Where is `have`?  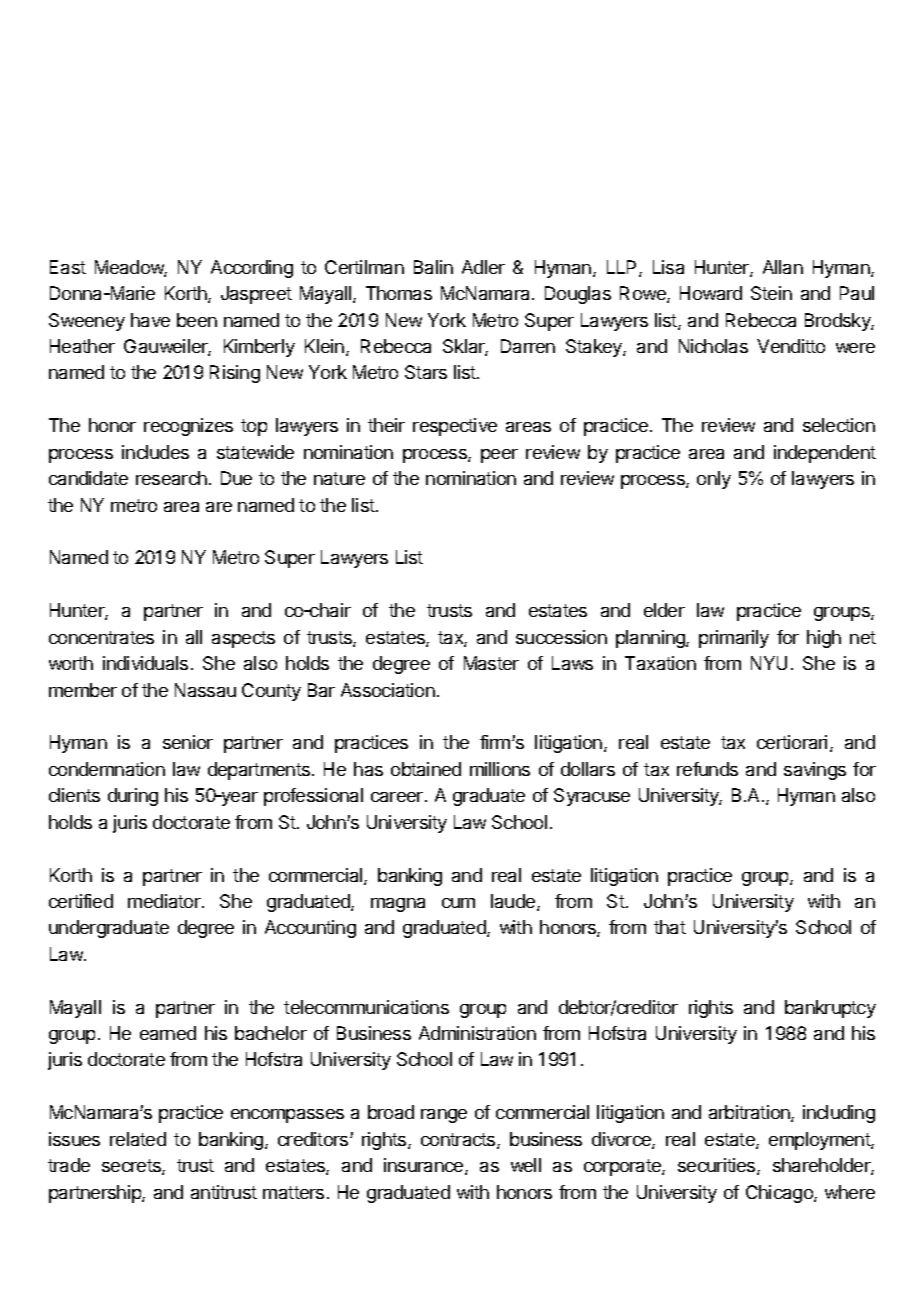
have is located at coordinates (150, 320).
